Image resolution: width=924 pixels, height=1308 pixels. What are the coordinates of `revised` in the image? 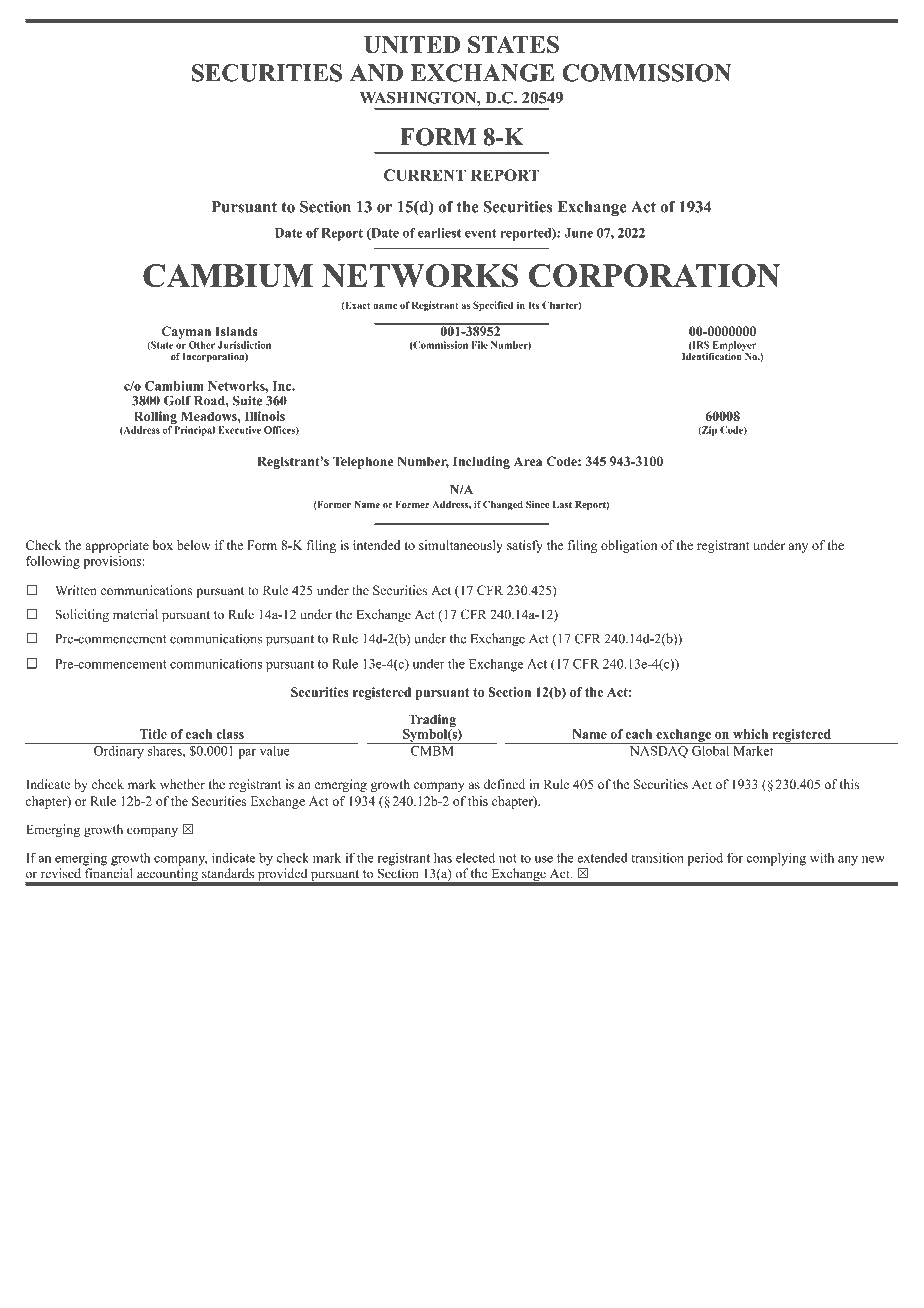 It's located at (61, 873).
